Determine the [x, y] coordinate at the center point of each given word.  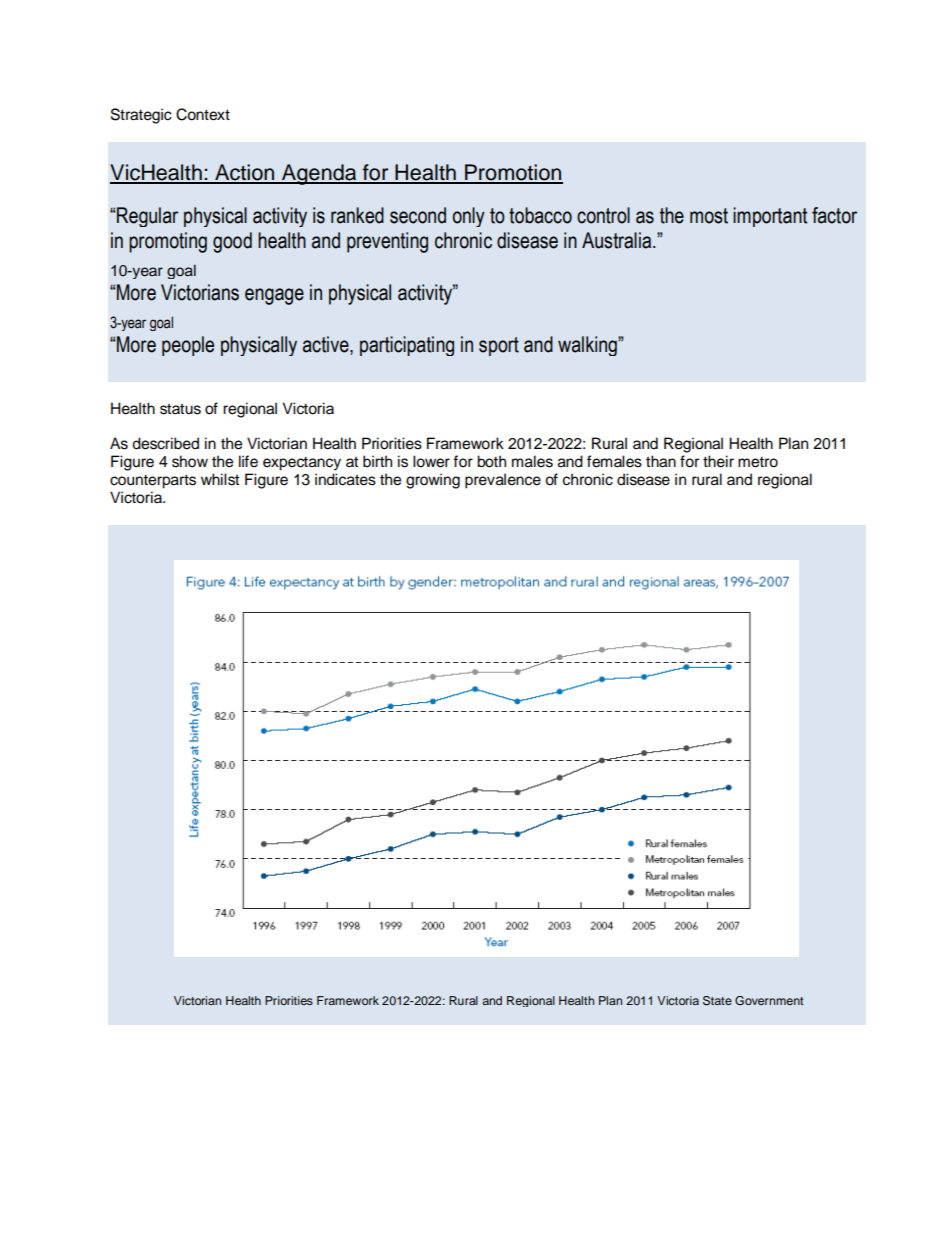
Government [769, 1000]
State [717, 1001]
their [718, 461]
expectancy [302, 464]
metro [758, 462]
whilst [220, 479]
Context [203, 114]
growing [433, 481]
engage [274, 296]
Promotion [513, 173]
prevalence [503, 481]
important [770, 217]
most [709, 216]
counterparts [153, 482]
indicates [345, 479]
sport [499, 346]
